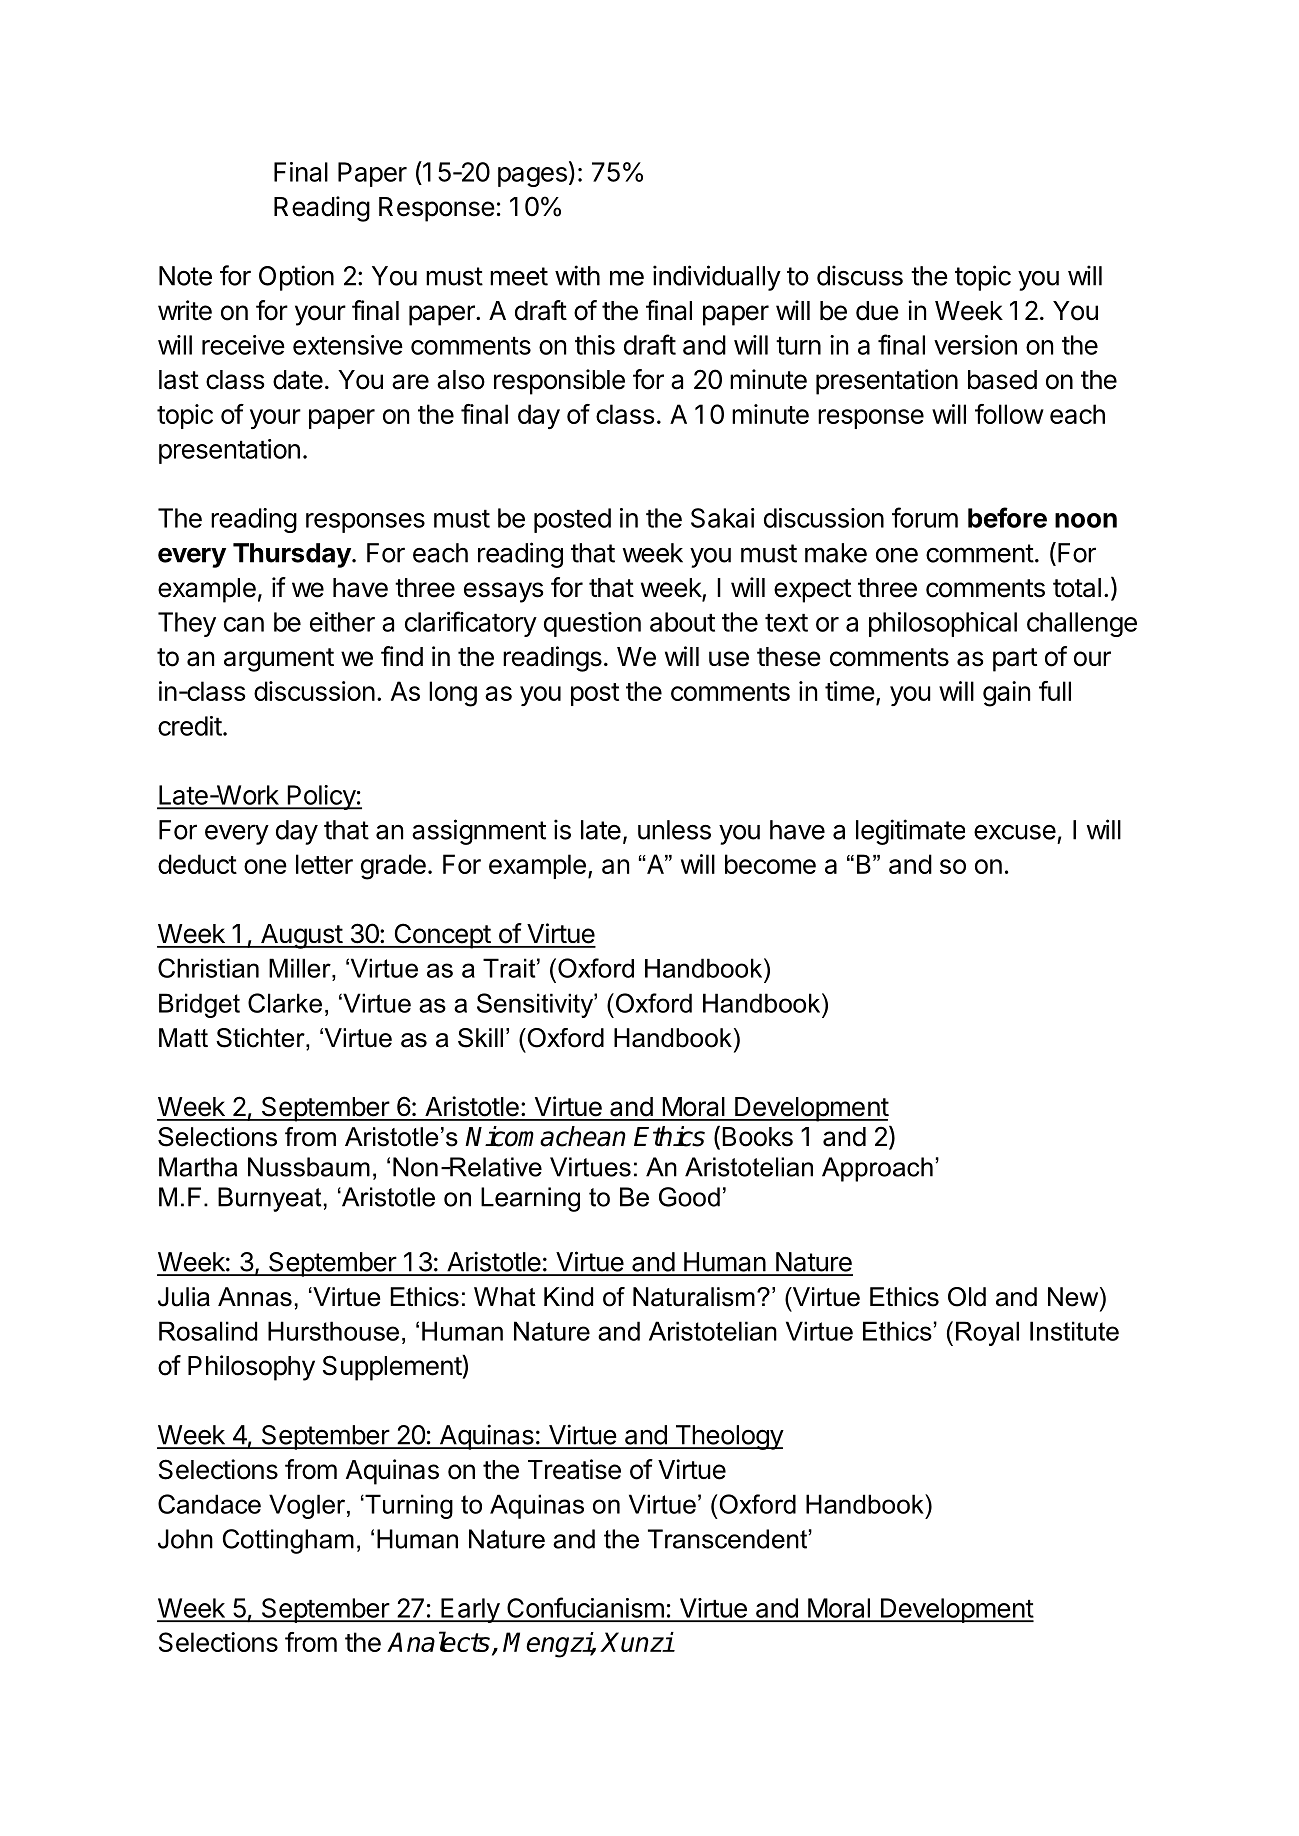 The image size is (1299, 1836). Describe the element at coordinates (255, 1297) in the screenshot. I see `Annas` at that location.
